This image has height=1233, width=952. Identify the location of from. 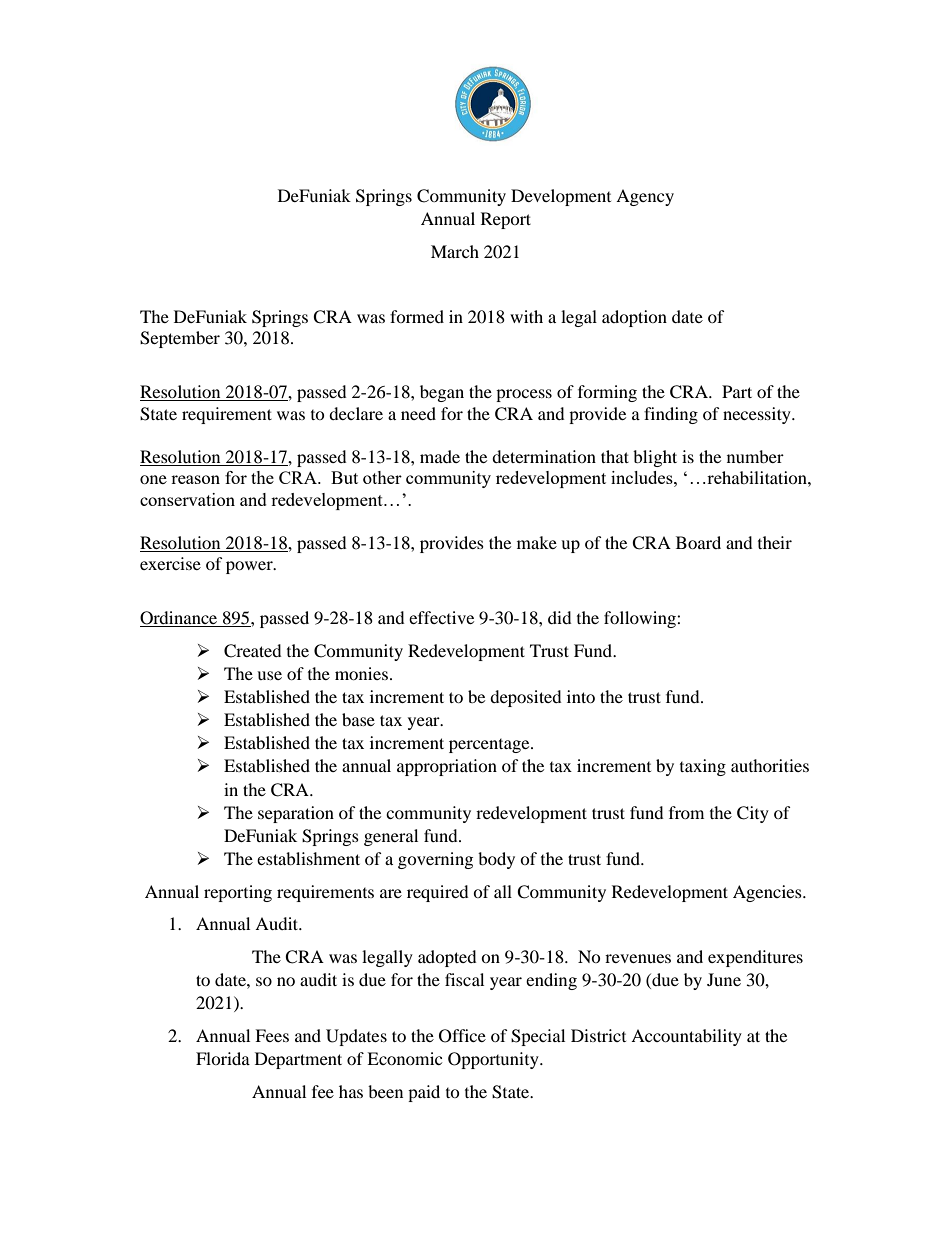
(686, 812).
